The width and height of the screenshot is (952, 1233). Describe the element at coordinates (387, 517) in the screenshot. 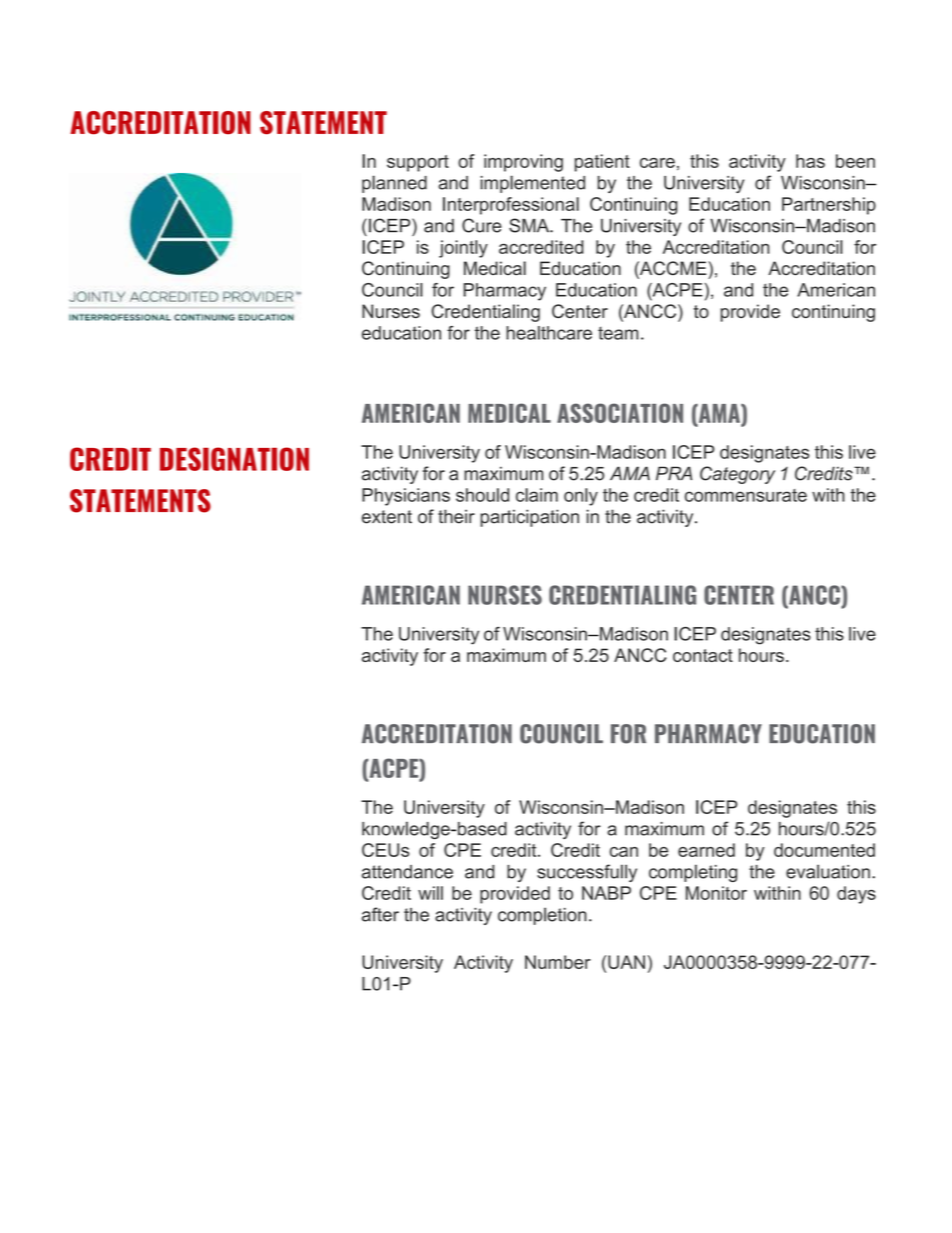

I see `extent` at that location.
